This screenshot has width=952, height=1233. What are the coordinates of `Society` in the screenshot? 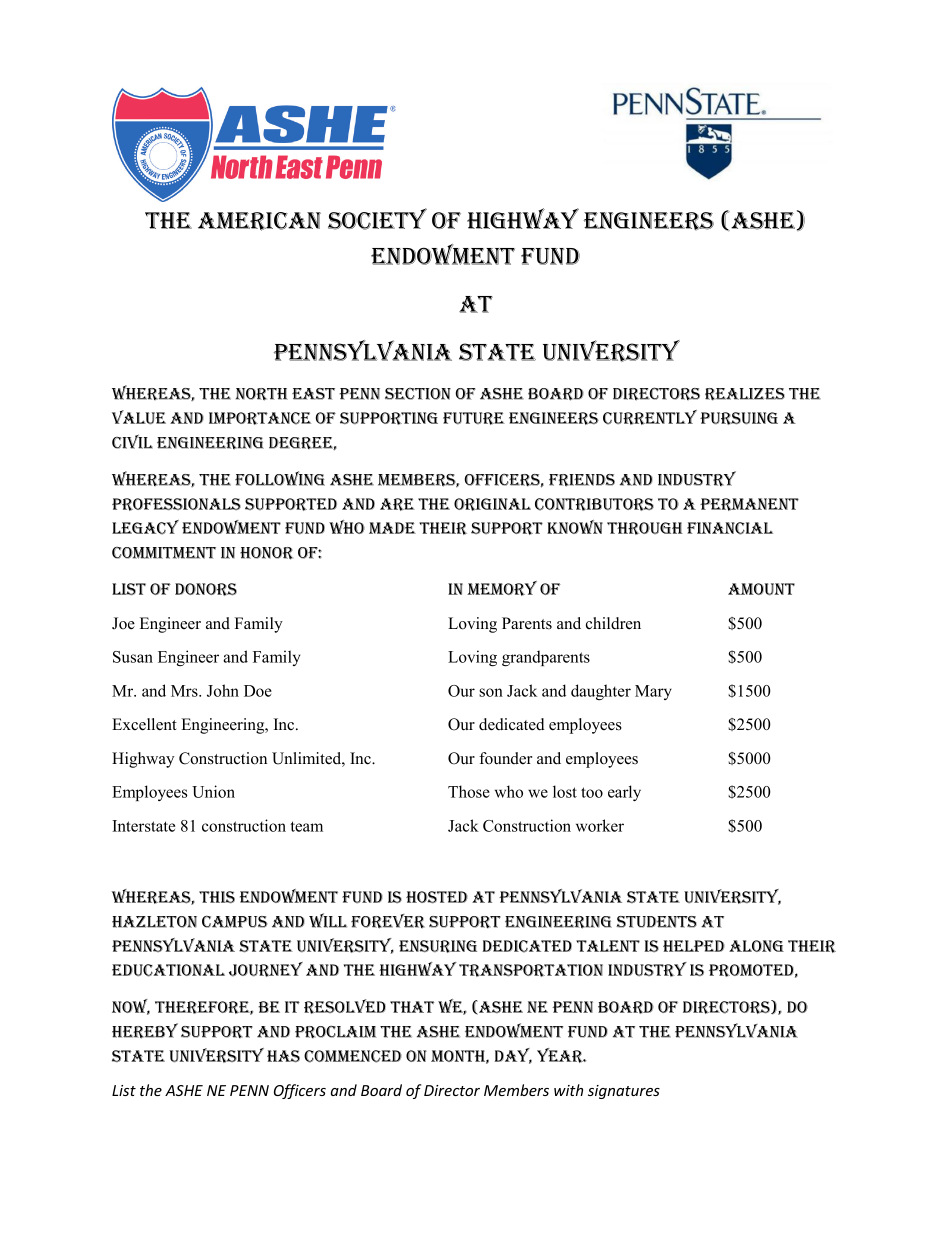 It's located at (377, 219).
